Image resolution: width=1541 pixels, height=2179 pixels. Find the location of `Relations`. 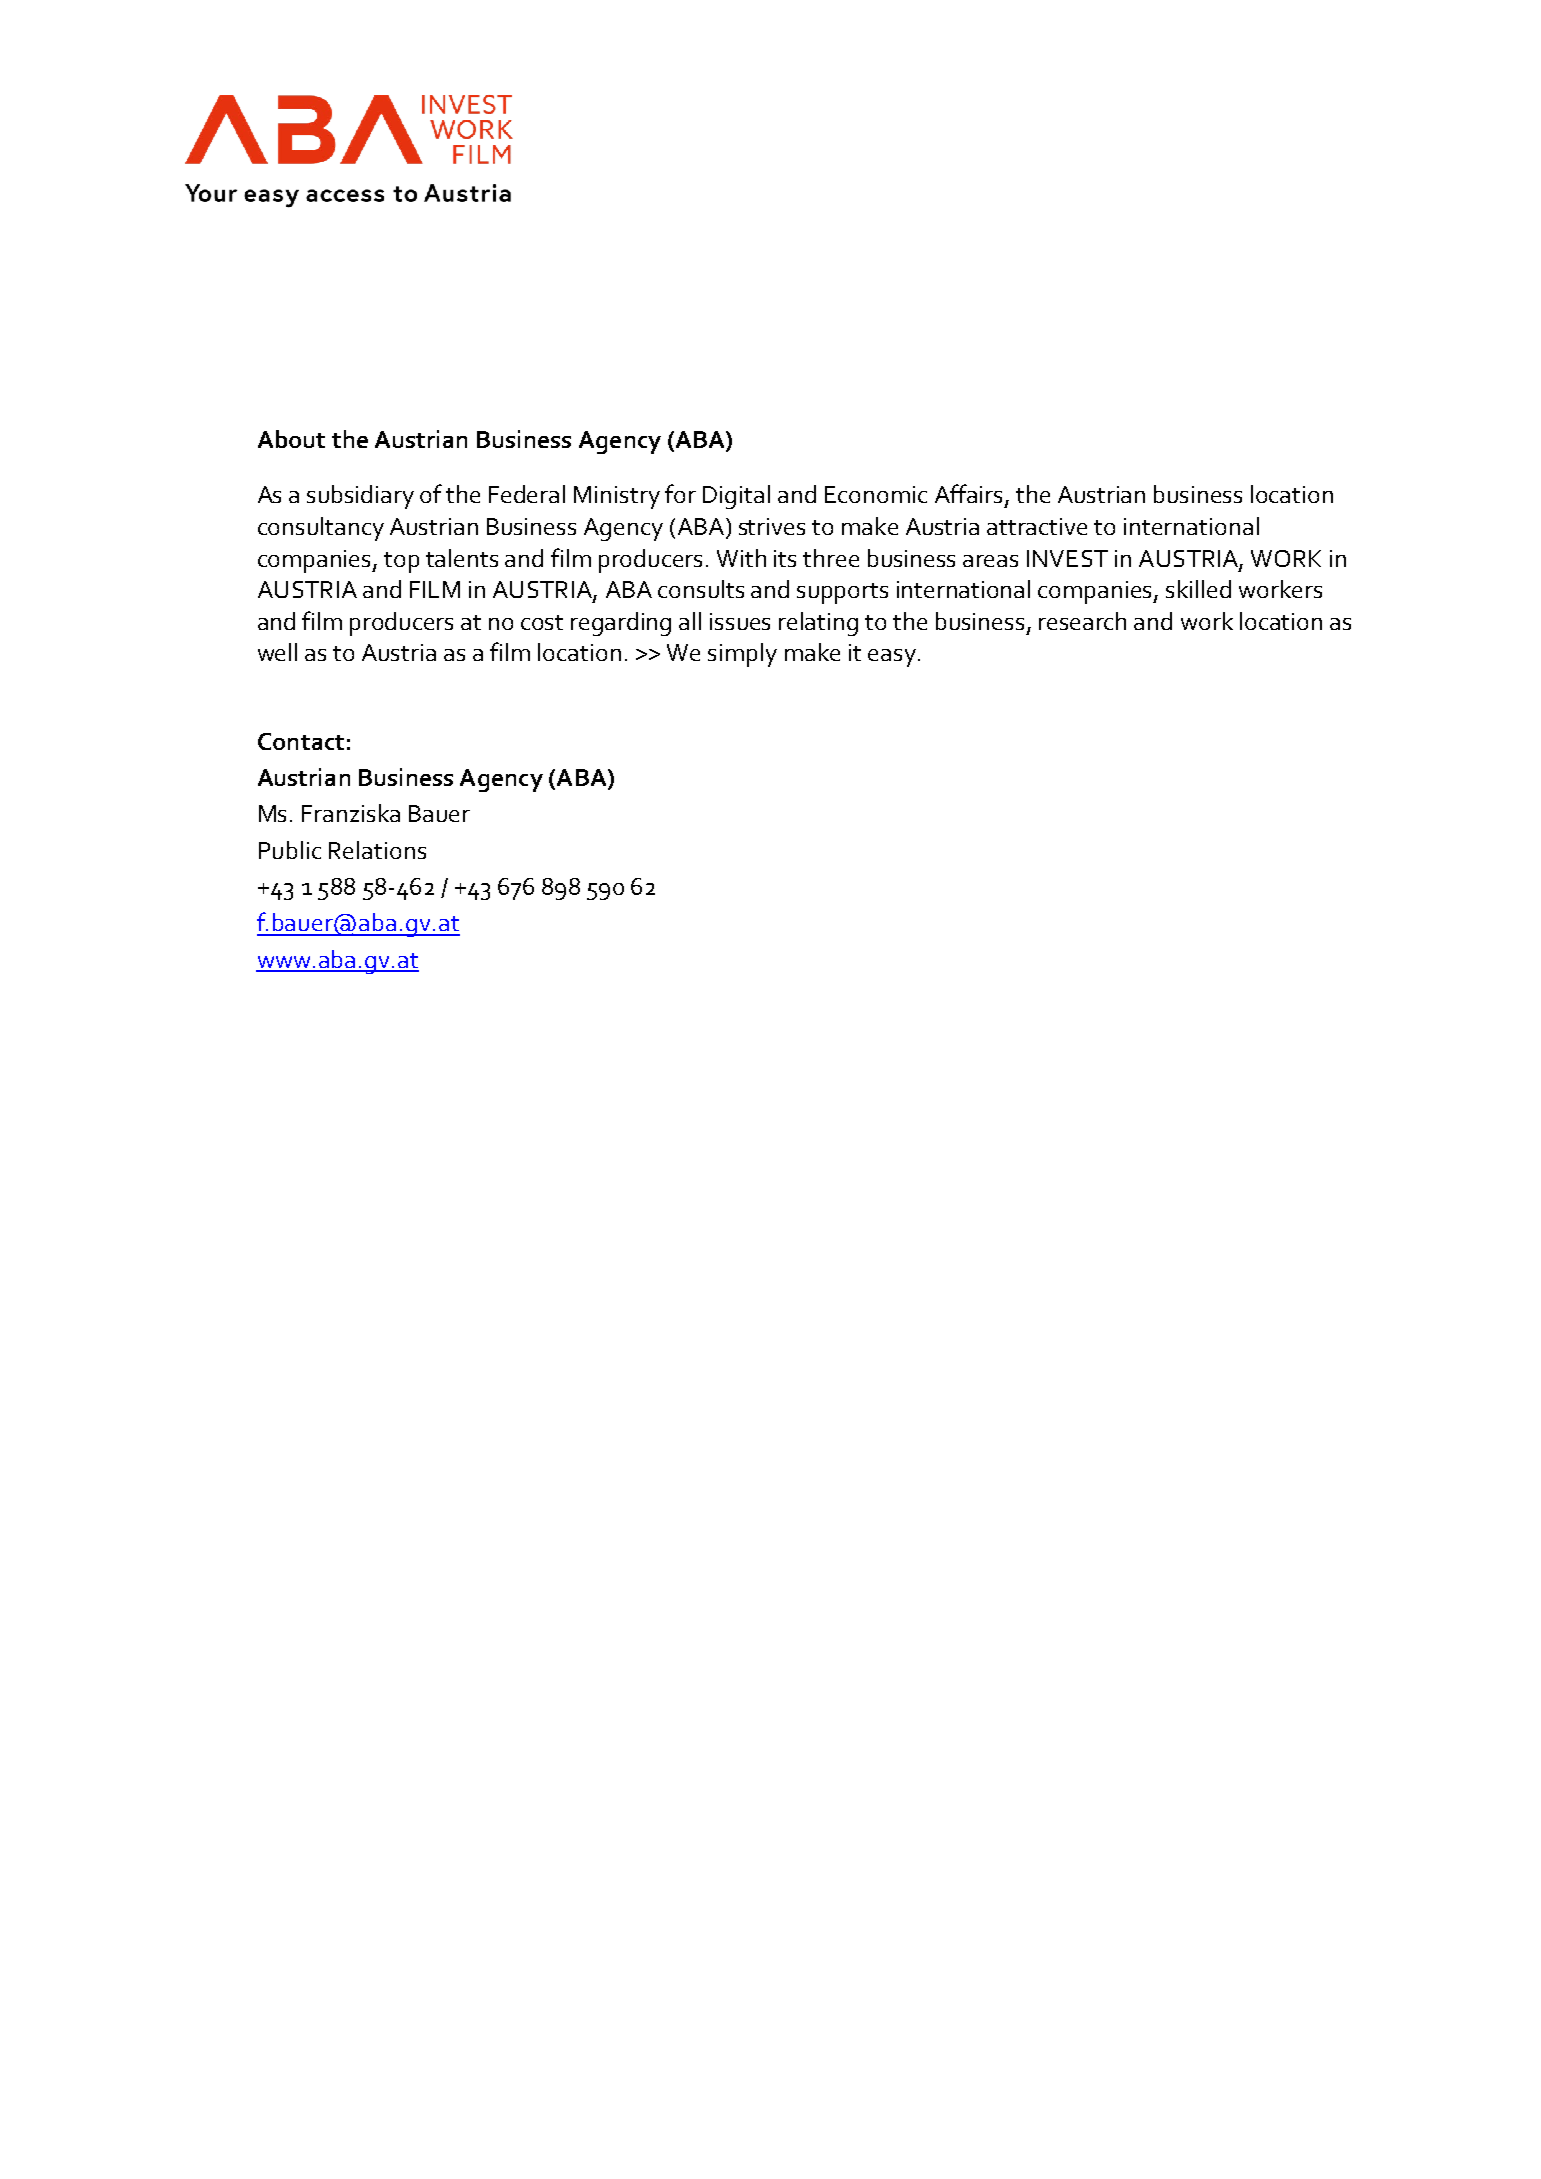

Relations is located at coordinates (377, 850).
